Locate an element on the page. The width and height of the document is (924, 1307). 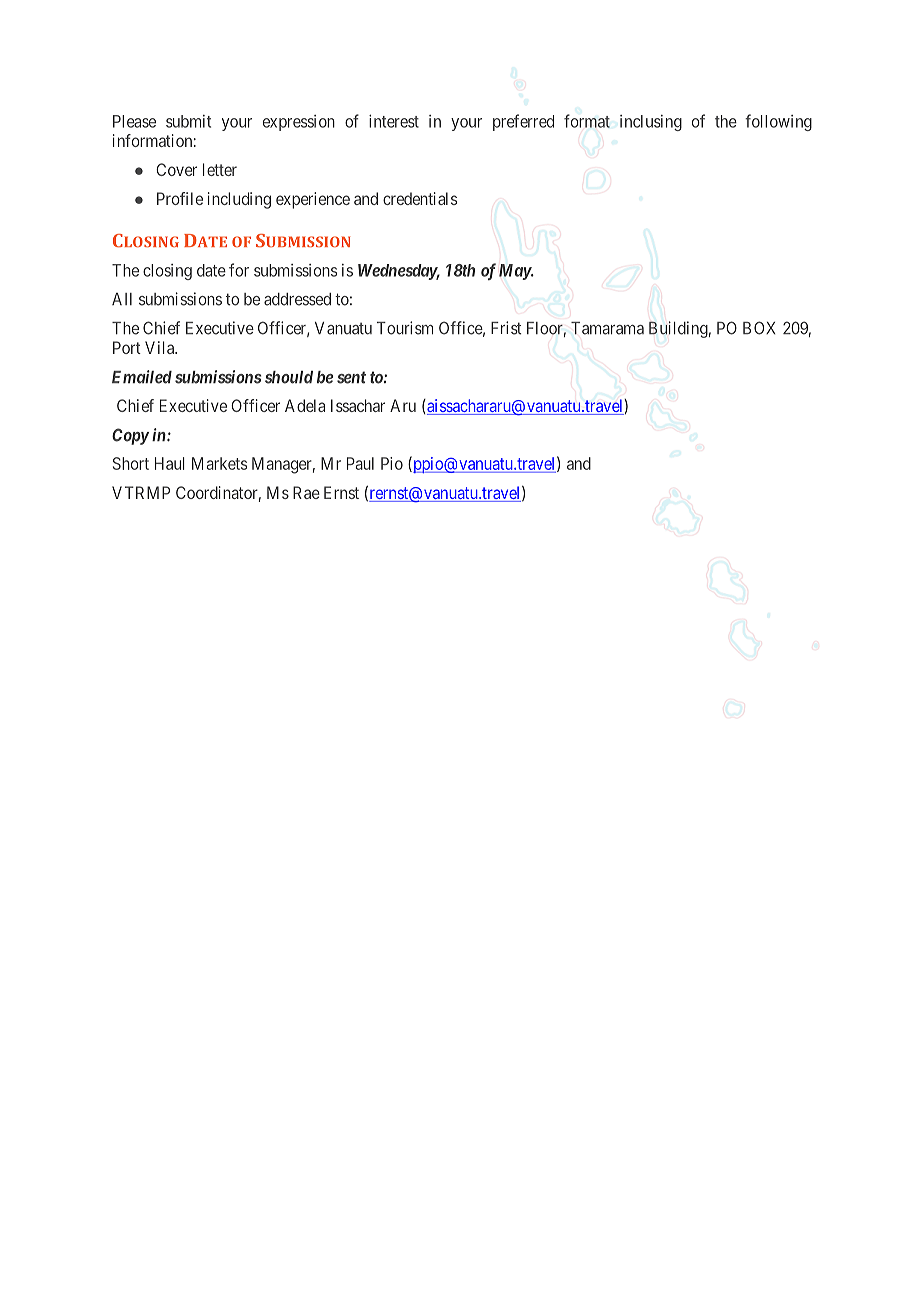
Paul is located at coordinates (360, 463).
